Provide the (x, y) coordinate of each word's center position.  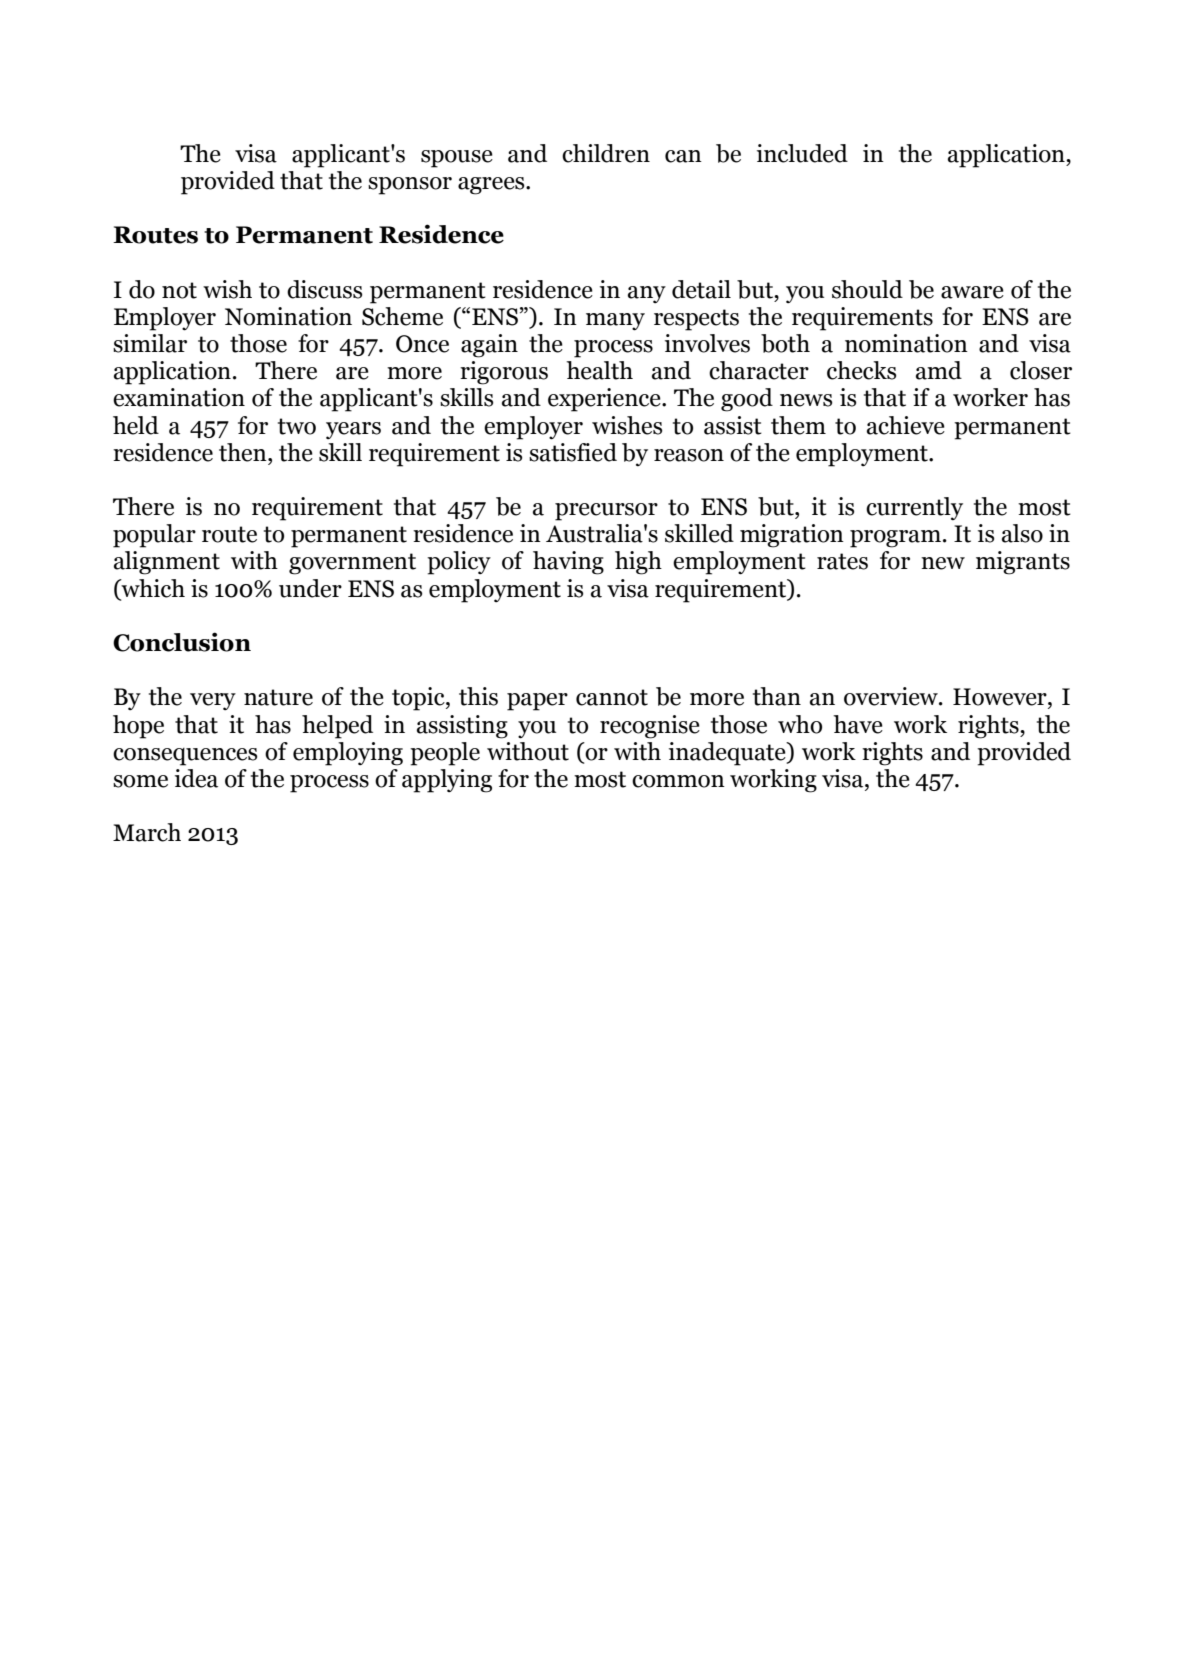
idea (196, 778)
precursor (606, 512)
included (802, 153)
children (606, 153)
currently (914, 508)
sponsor (410, 186)
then (244, 452)
